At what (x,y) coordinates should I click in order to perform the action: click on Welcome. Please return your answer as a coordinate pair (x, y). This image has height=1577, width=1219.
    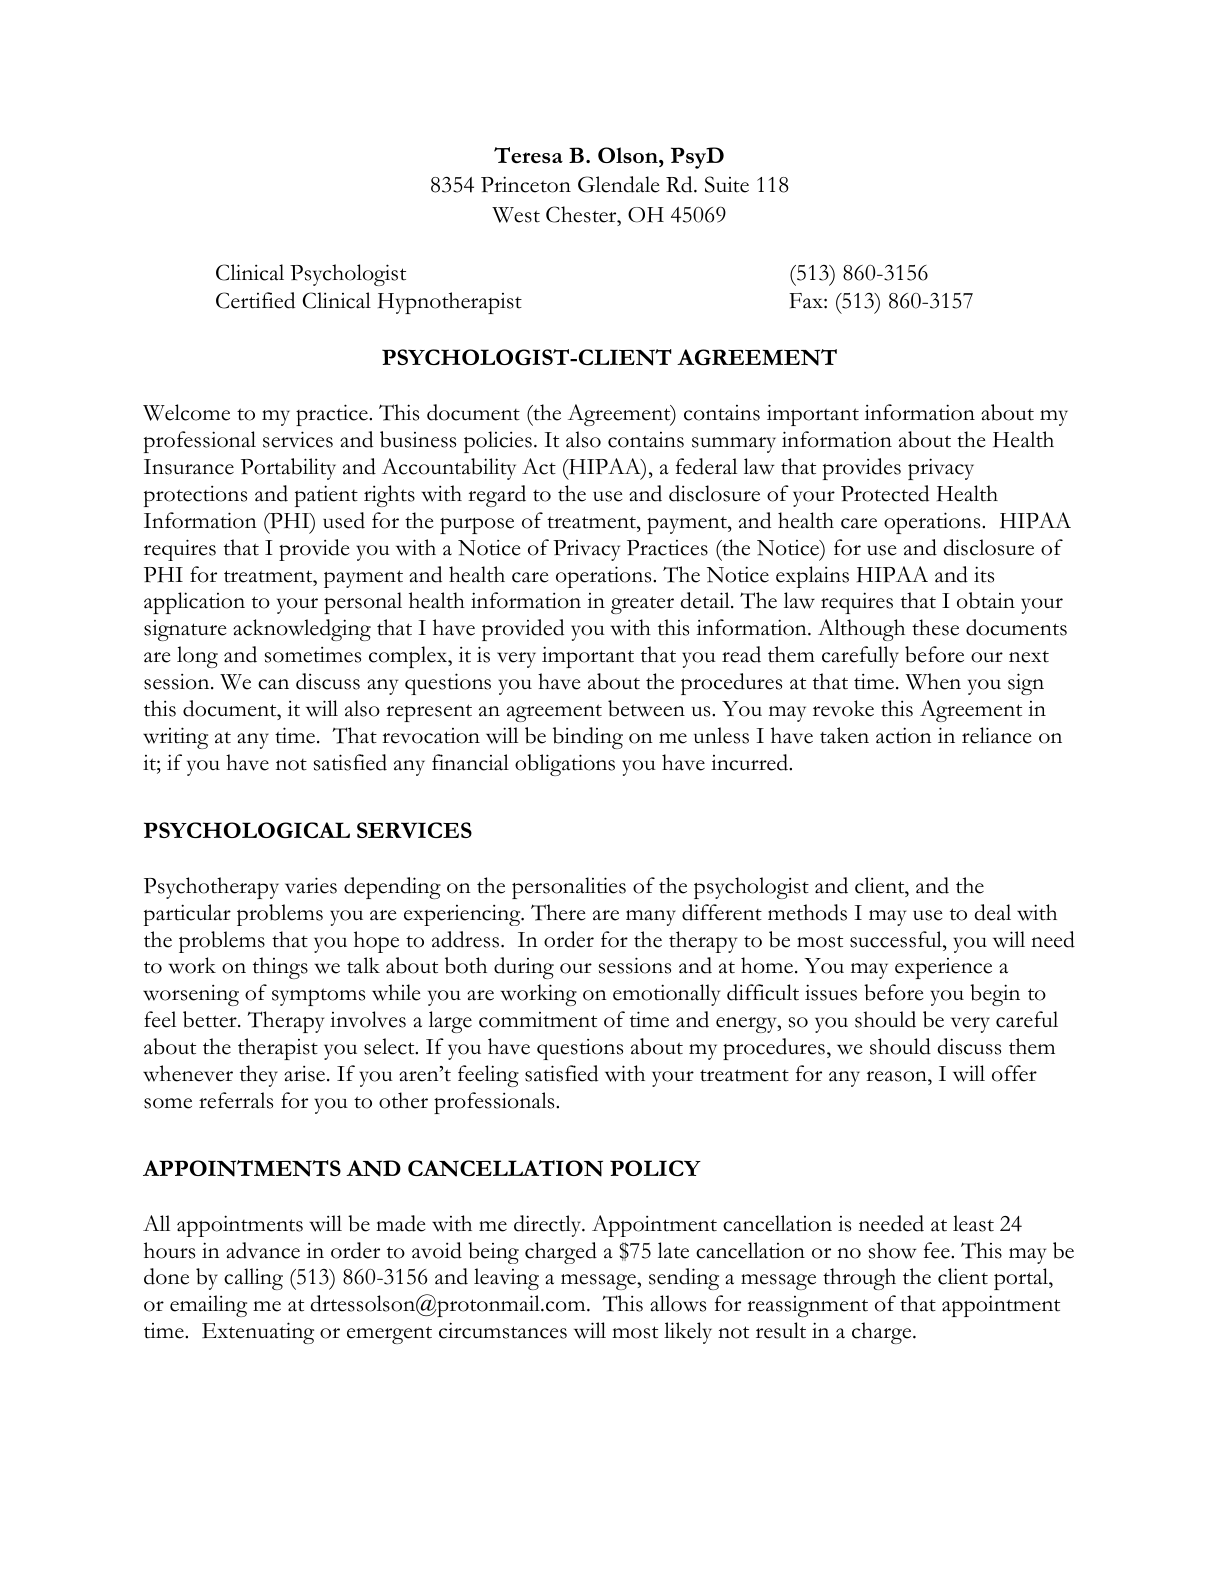
    Looking at the image, I should click on (186, 412).
